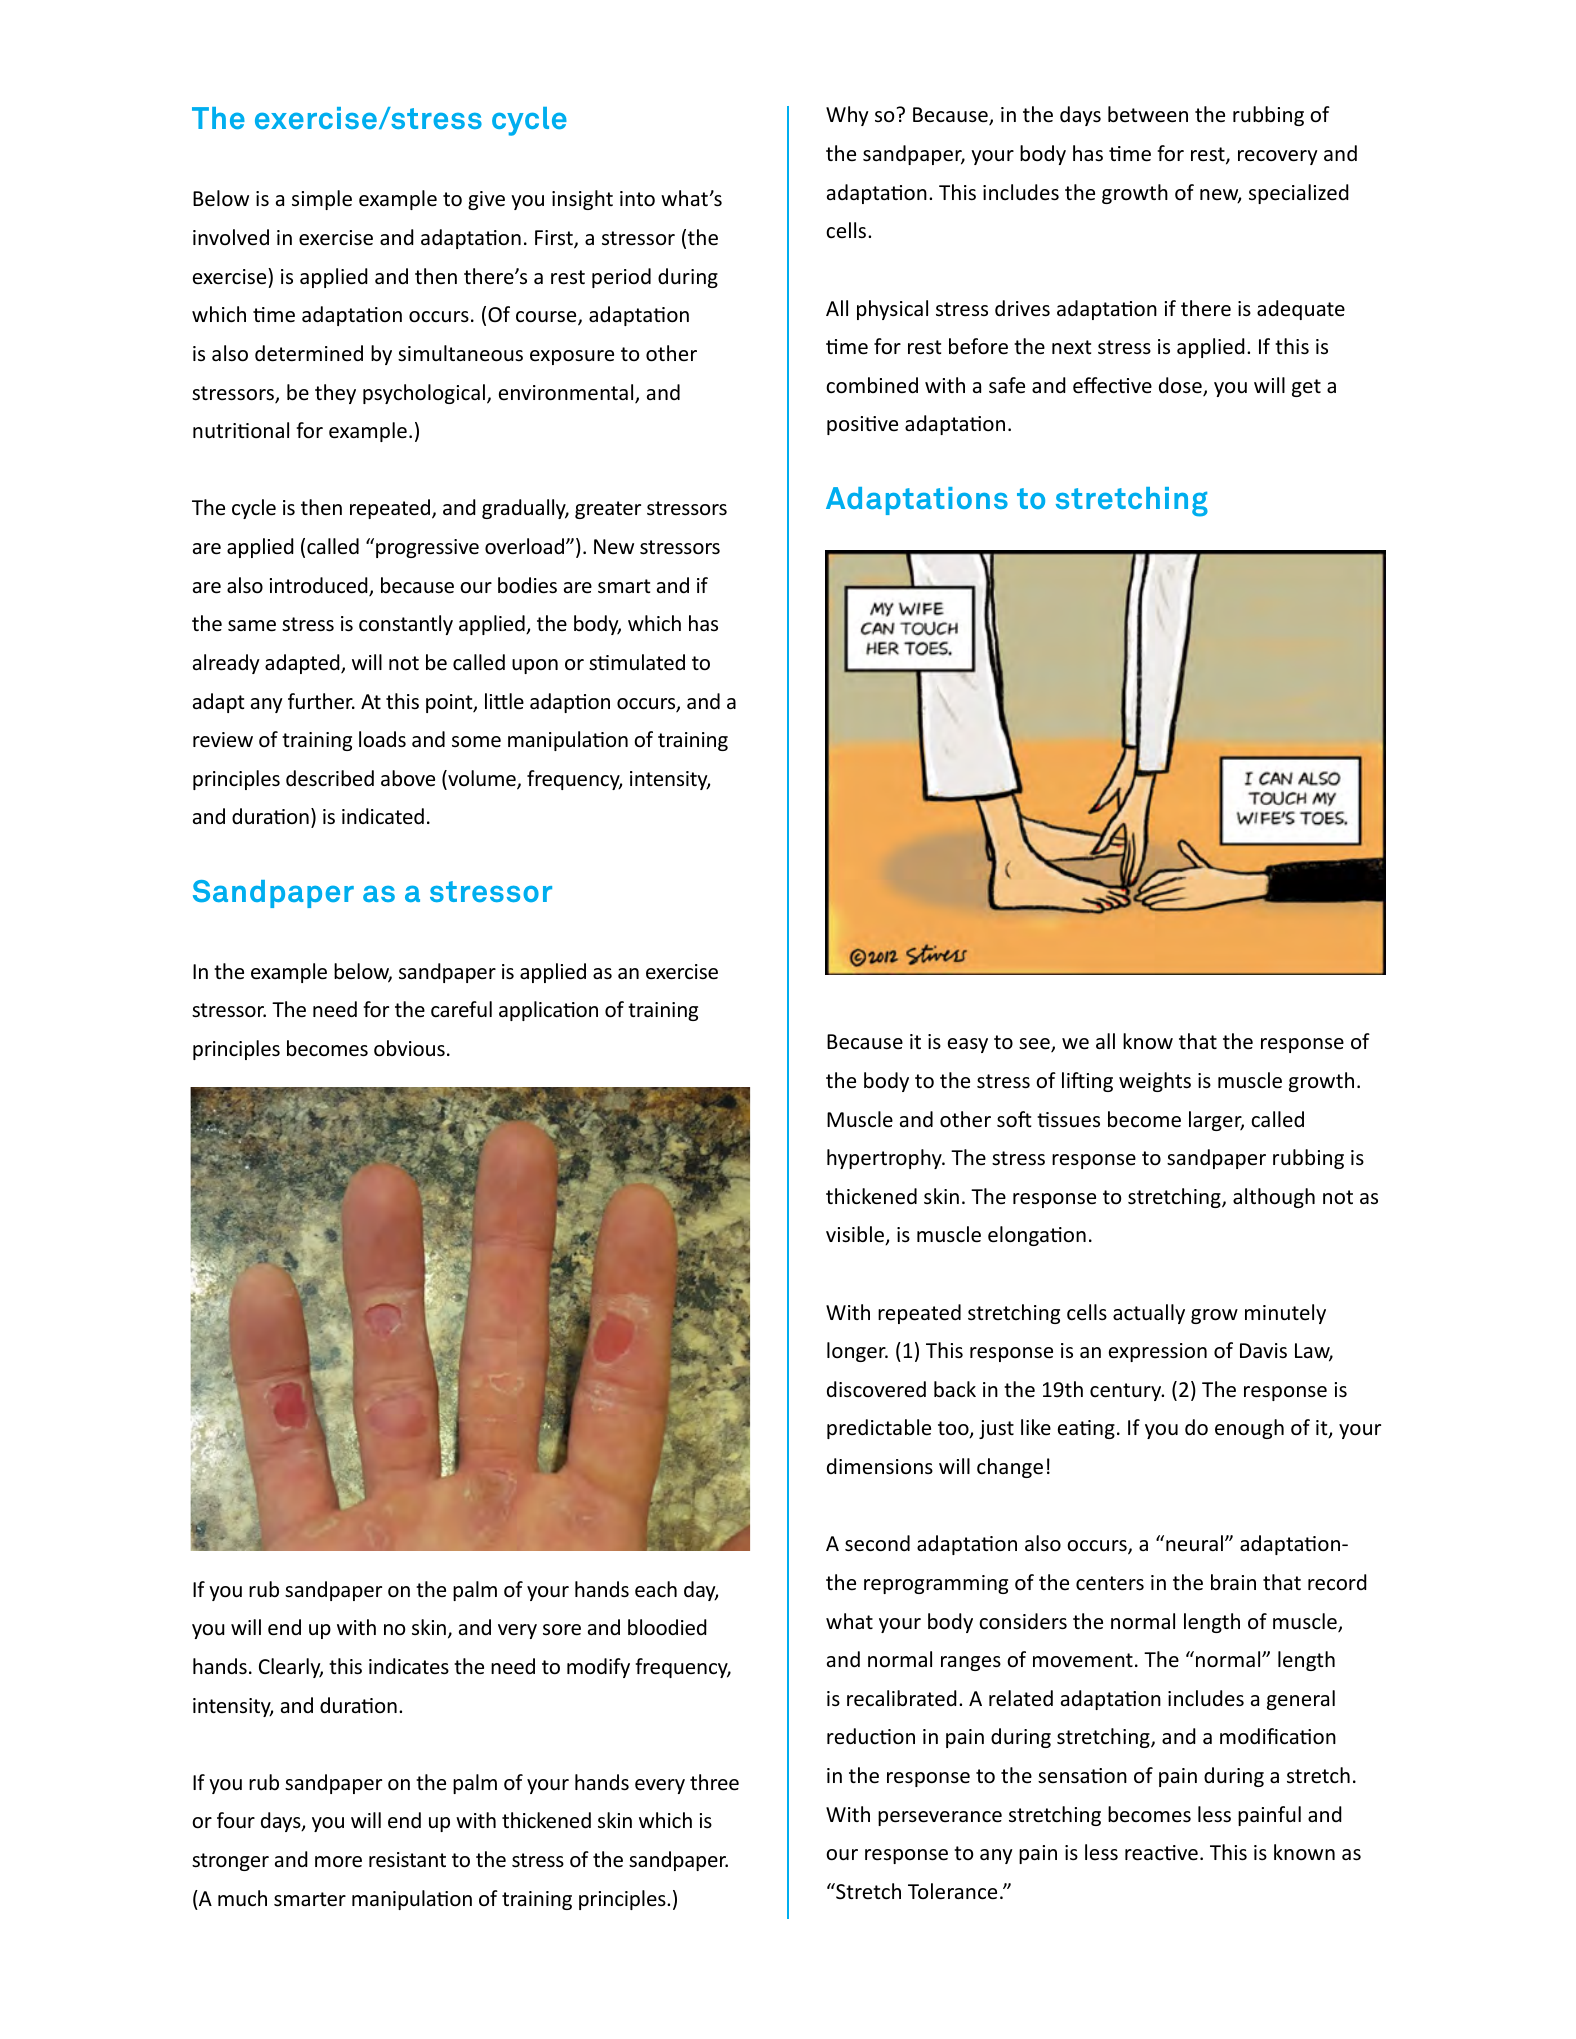 The height and width of the page is (2039, 1576). Describe the element at coordinates (338, 1862) in the page. I see `more` at that location.
